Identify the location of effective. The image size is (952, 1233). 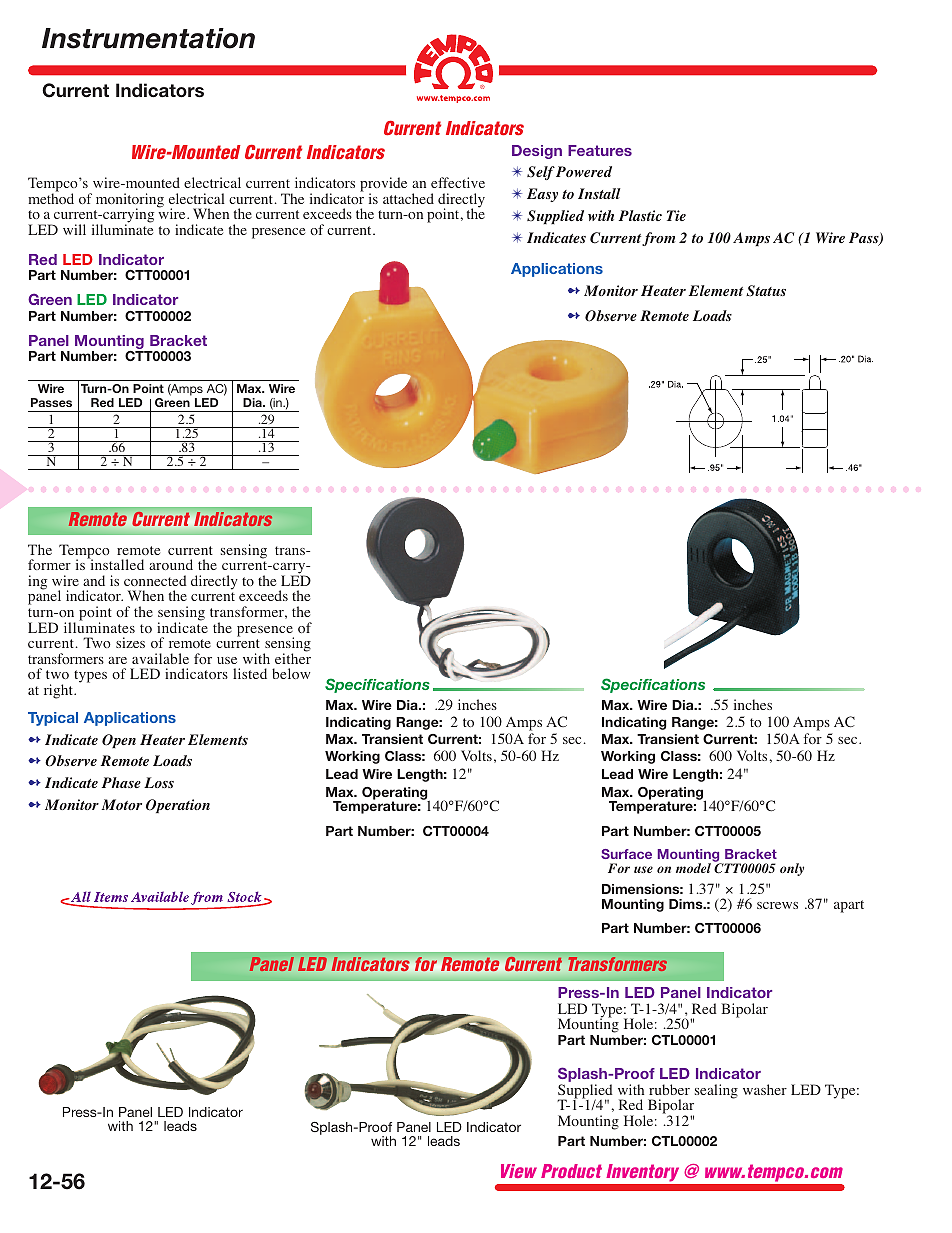
(458, 182).
